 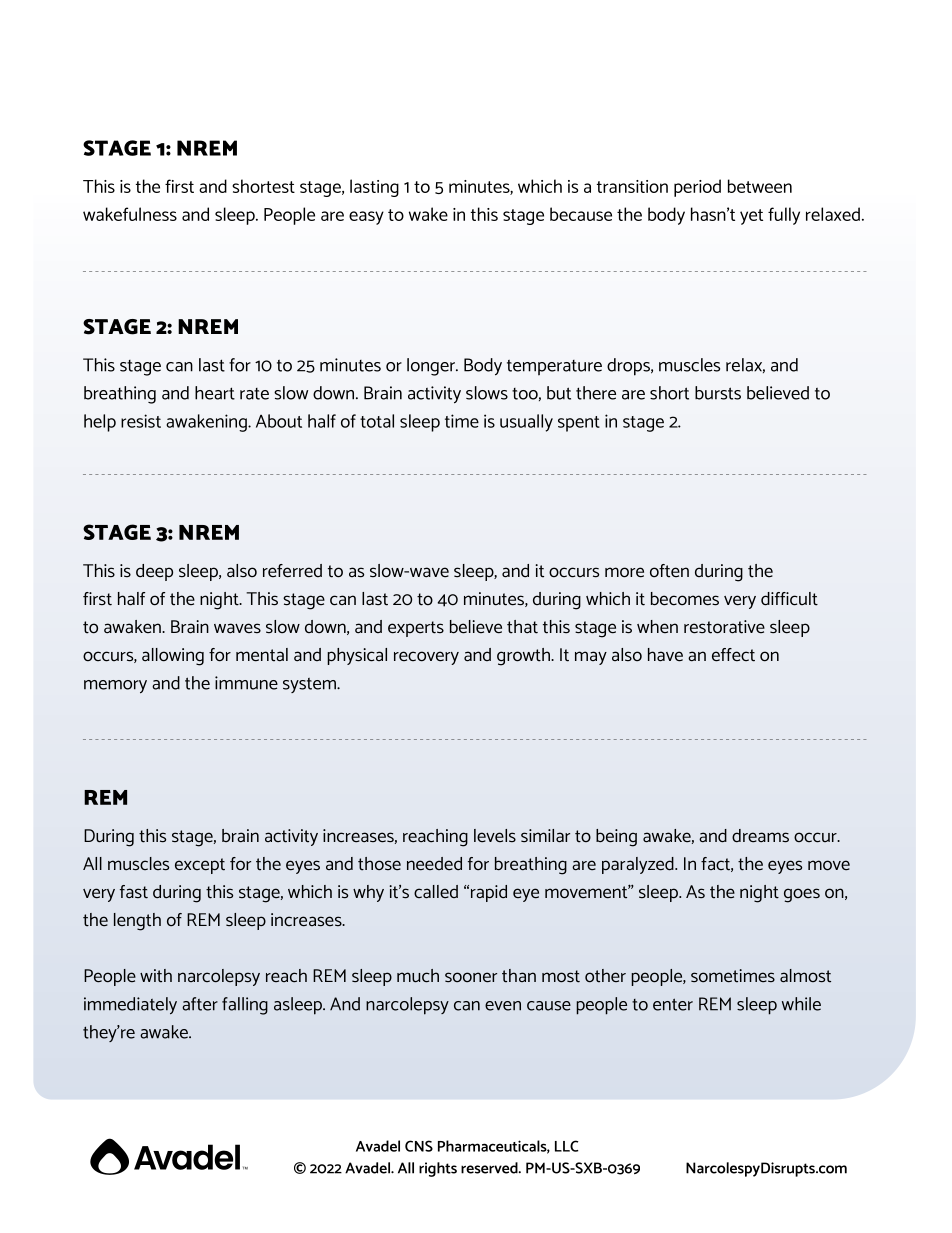 What do you see at coordinates (733, 655) in the screenshot?
I see `effect` at bounding box center [733, 655].
